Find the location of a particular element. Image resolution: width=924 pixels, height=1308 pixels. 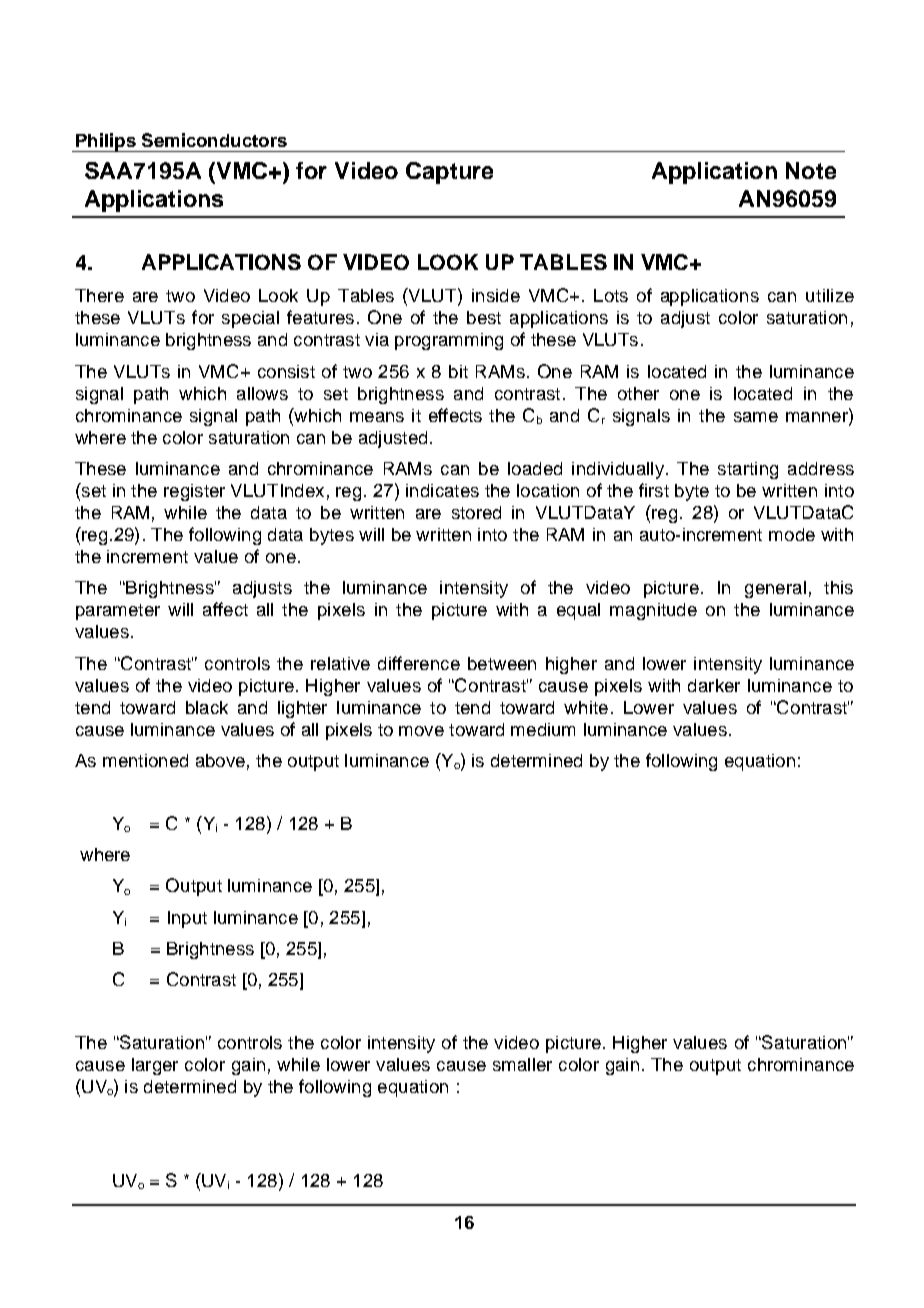

larger is located at coordinates (155, 1066).
